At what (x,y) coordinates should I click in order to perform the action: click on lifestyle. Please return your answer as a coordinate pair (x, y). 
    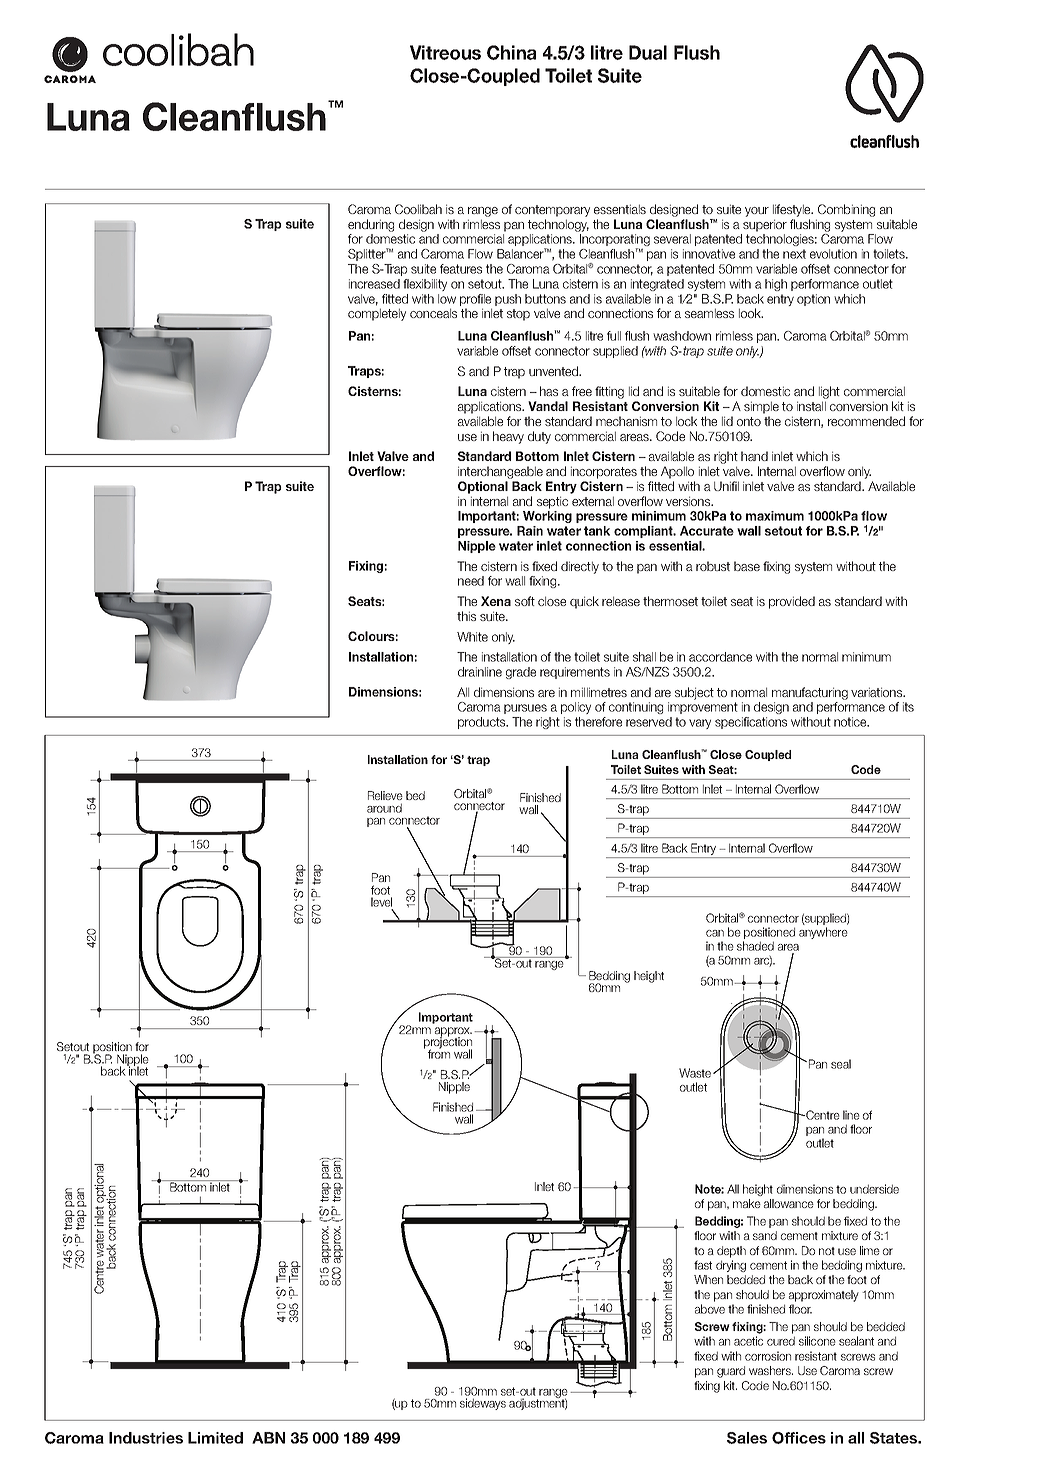
    Looking at the image, I should click on (793, 210).
